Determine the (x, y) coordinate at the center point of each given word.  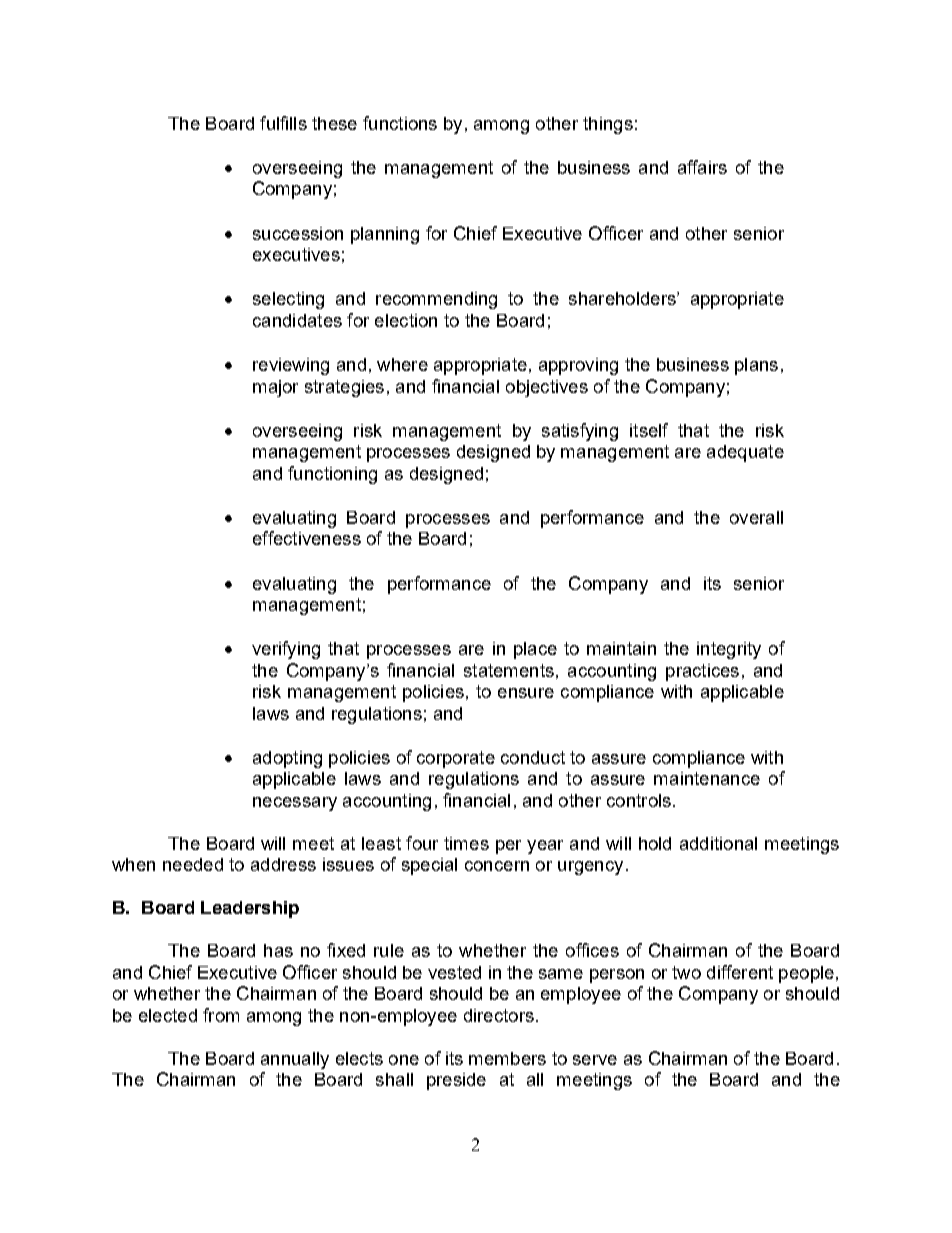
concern (497, 866)
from (221, 1015)
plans (756, 366)
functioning (332, 475)
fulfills (283, 123)
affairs (702, 167)
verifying (286, 650)
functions (400, 123)
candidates (297, 320)
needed (193, 864)
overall (756, 517)
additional (718, 843)
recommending (436, 300)
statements (509, 670)
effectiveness (307, 538)
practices (702, 672)
